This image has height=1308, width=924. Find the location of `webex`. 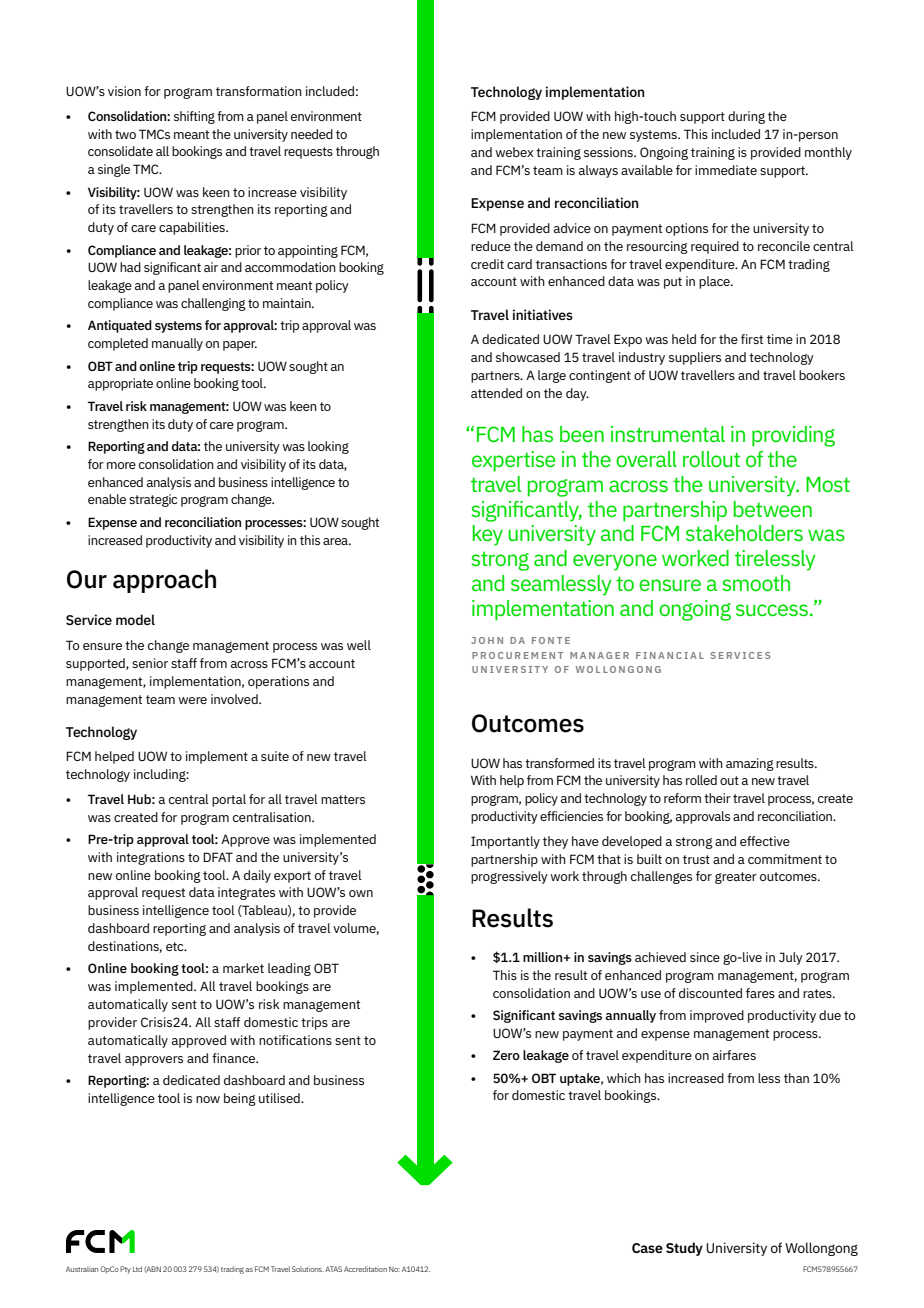

webex is located at coordinates (514, 152).
